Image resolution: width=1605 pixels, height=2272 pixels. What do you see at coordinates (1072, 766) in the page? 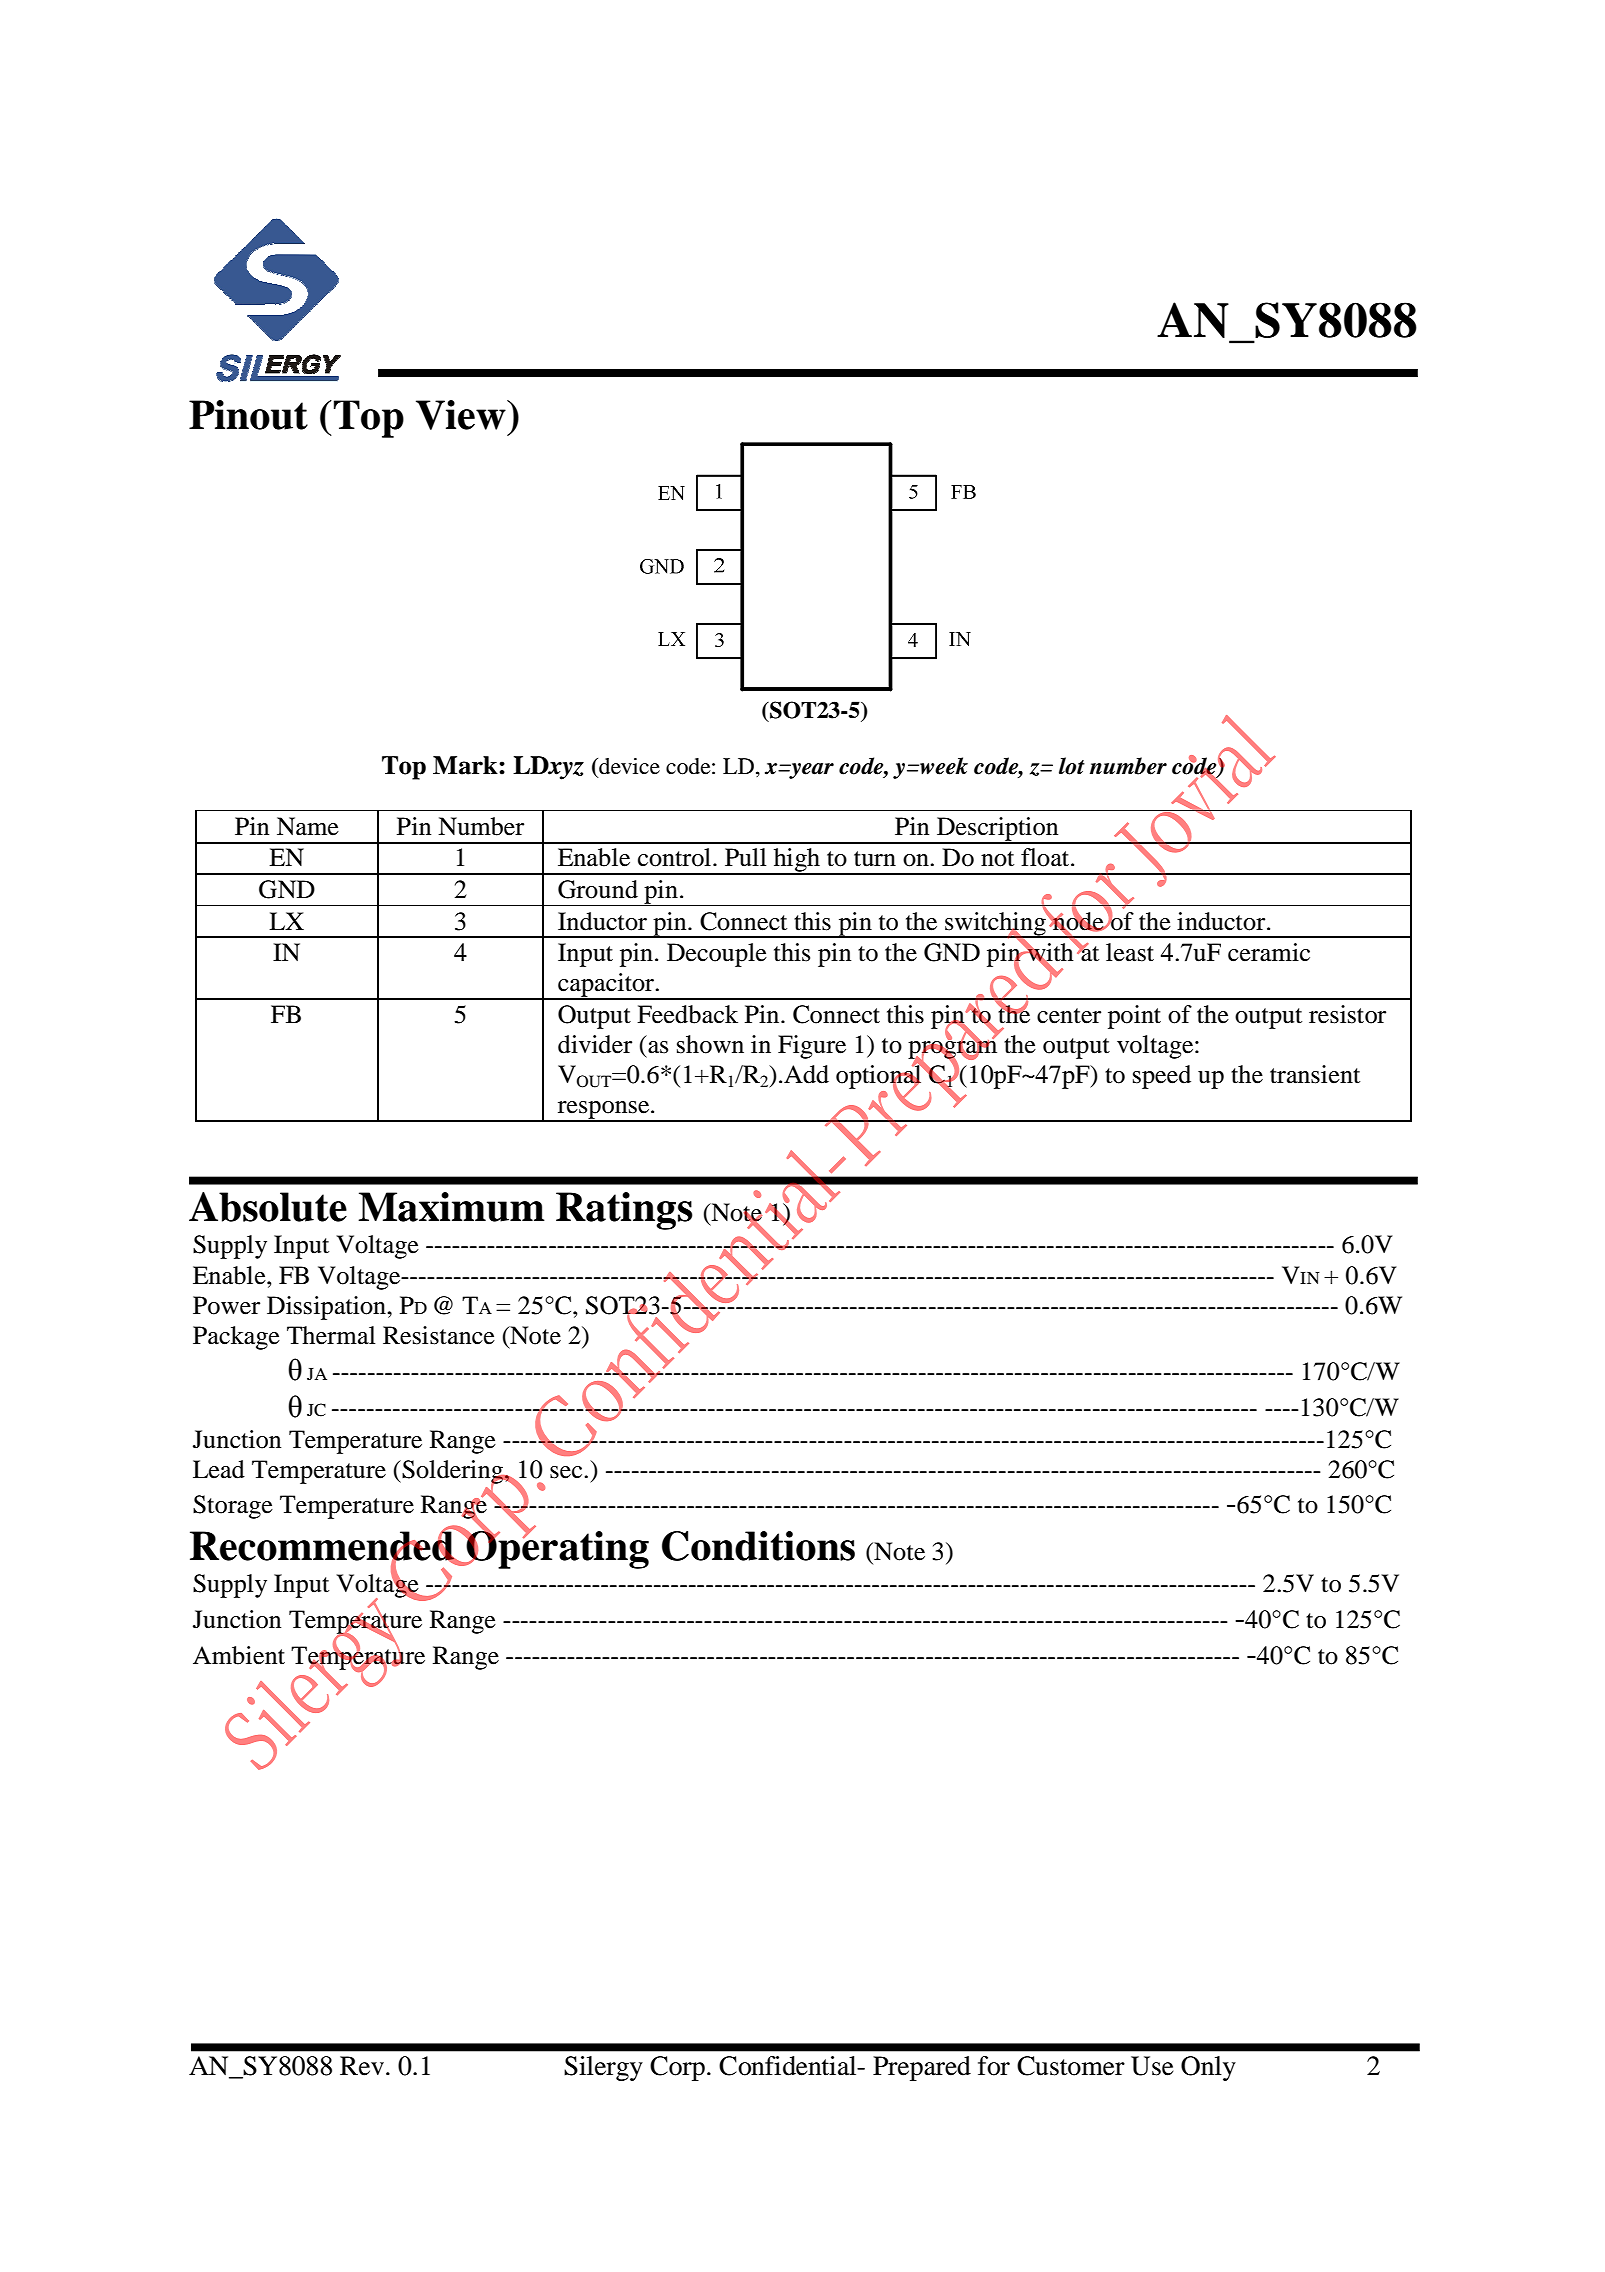
I see `lot` at bounding box center [1072, 766].
